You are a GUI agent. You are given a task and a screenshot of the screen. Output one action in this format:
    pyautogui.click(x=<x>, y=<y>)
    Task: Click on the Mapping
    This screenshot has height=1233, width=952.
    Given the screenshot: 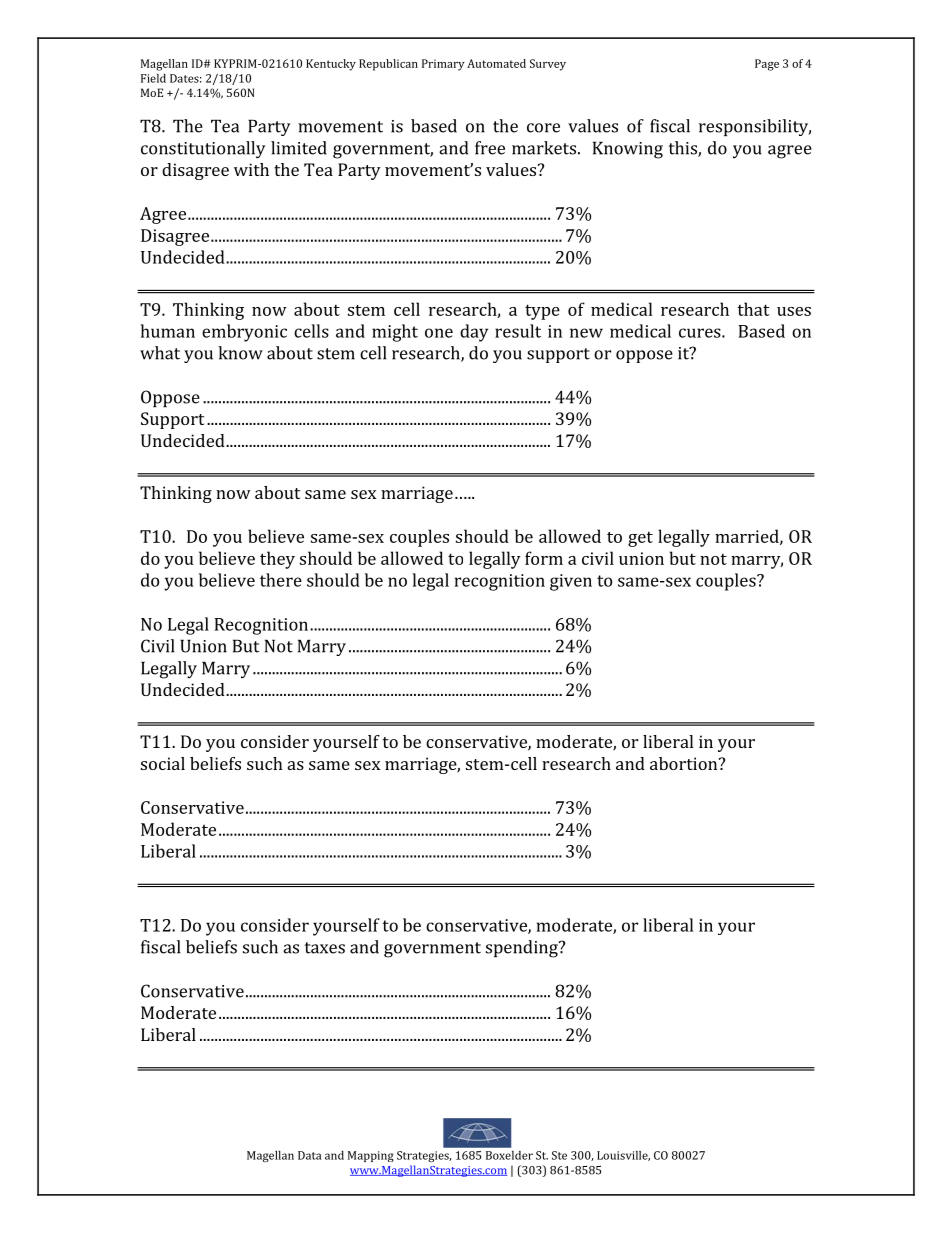 What is the action you would take?
    pyautogui.click(x=371, y=1156)
